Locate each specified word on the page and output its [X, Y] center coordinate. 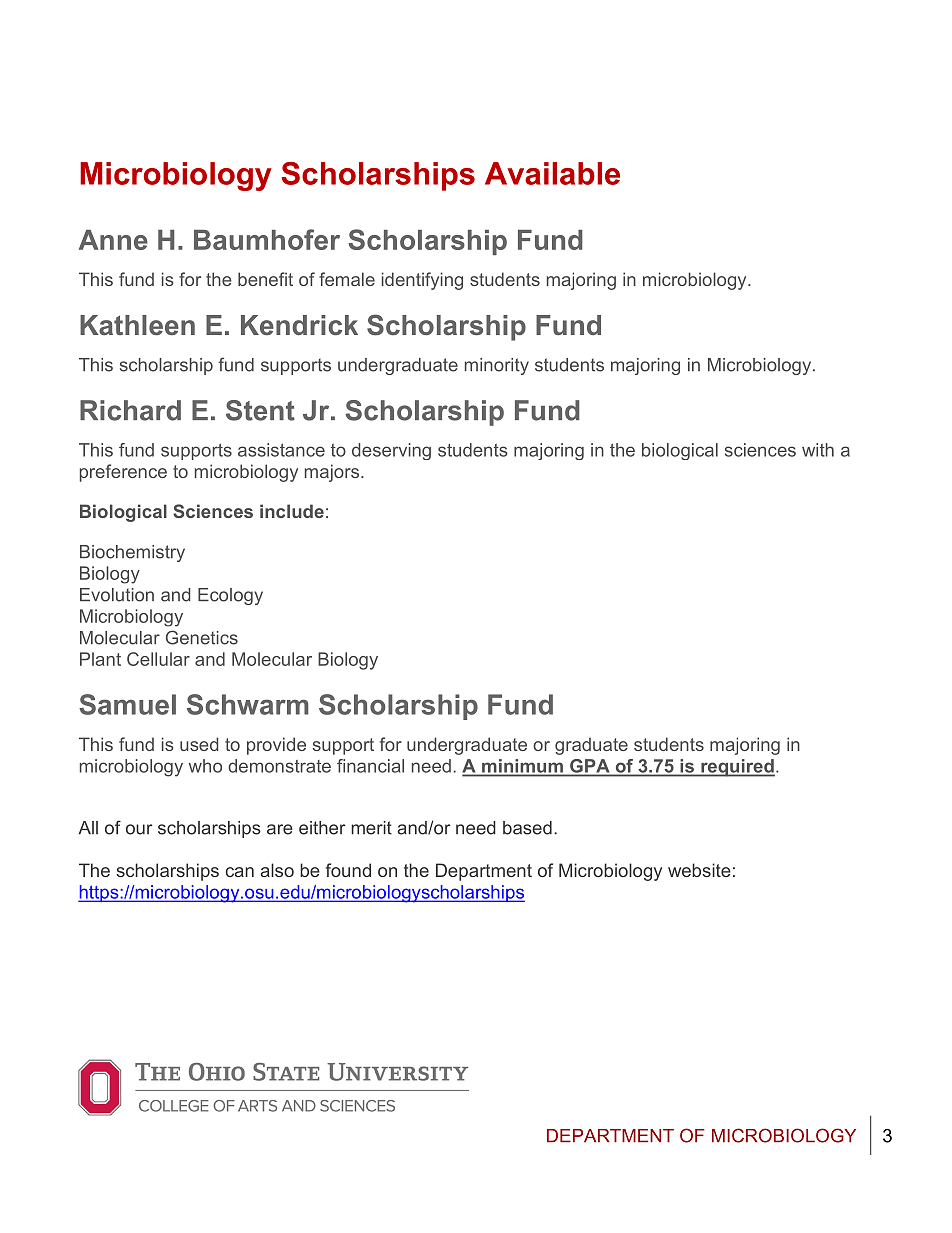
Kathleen [137, 325]
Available [552, 173]
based [527, 828]
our [139, 829]
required [737, 768]
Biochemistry [132, 553]
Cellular [158, 659]
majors [332, 473]
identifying [422, 281]
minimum [522, 766]
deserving [391, 451]
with [818, 450]
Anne [113, 240]
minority [497, 366]
